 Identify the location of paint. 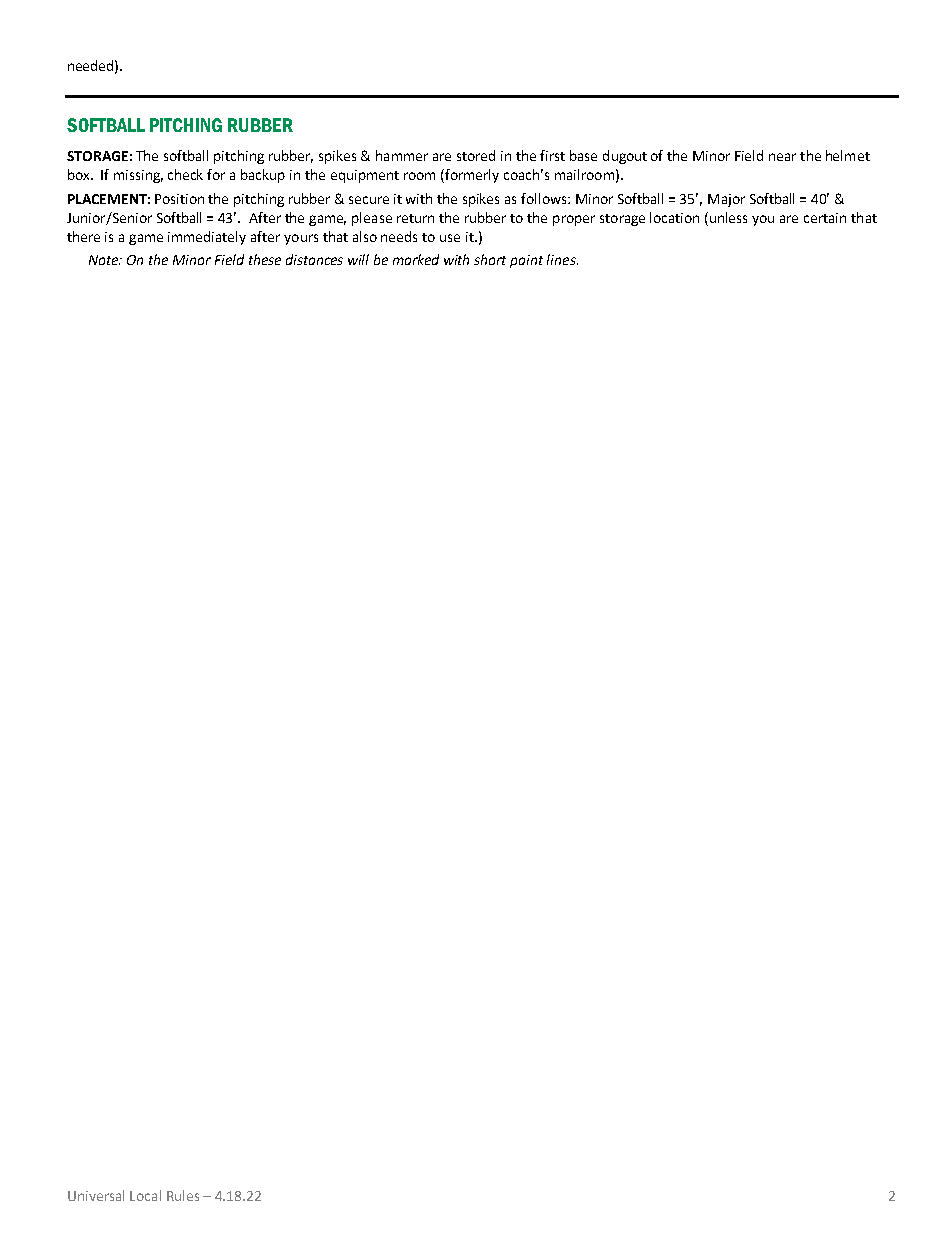
(526, 261).
